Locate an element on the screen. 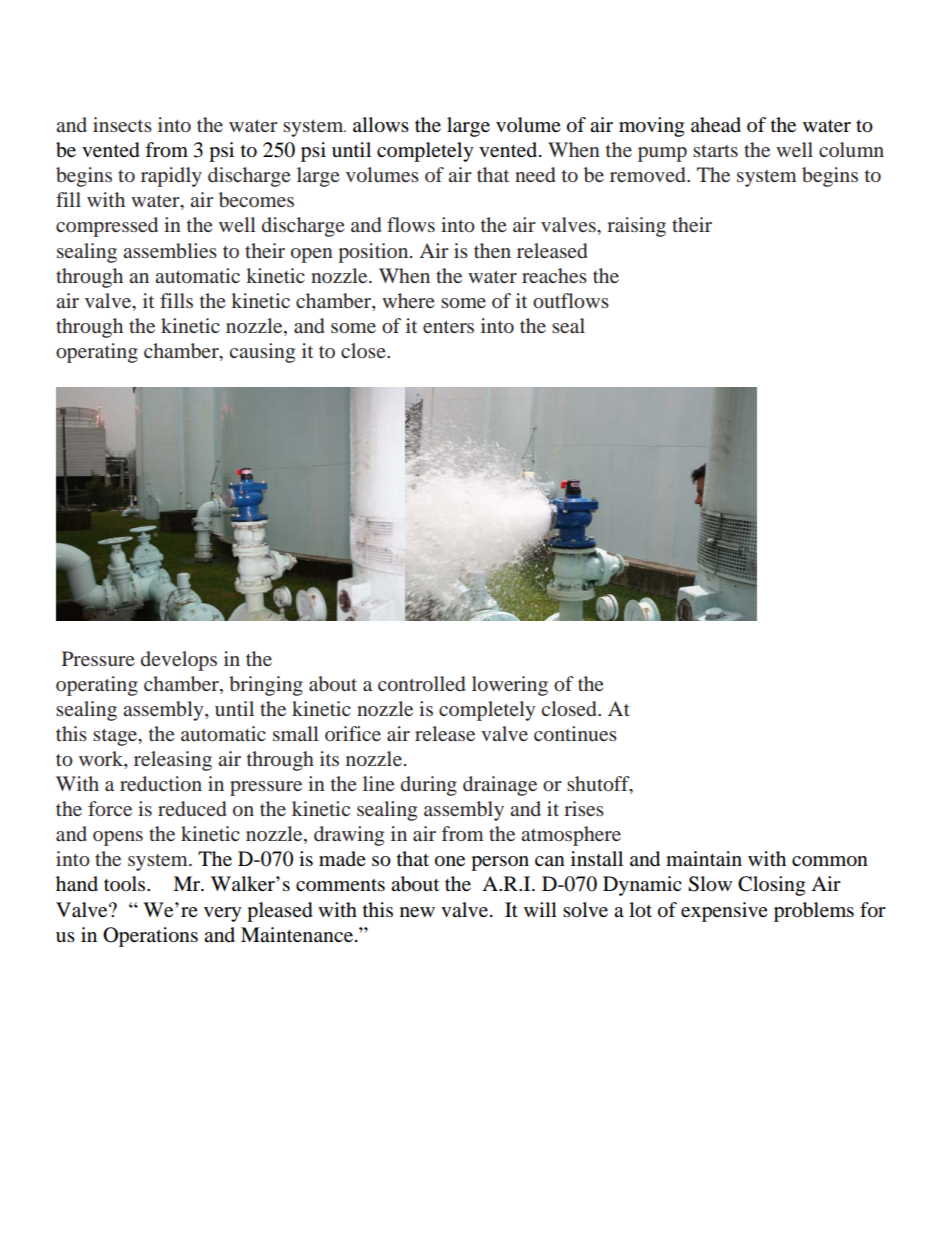  enters is located at coordinates (448, 327).
